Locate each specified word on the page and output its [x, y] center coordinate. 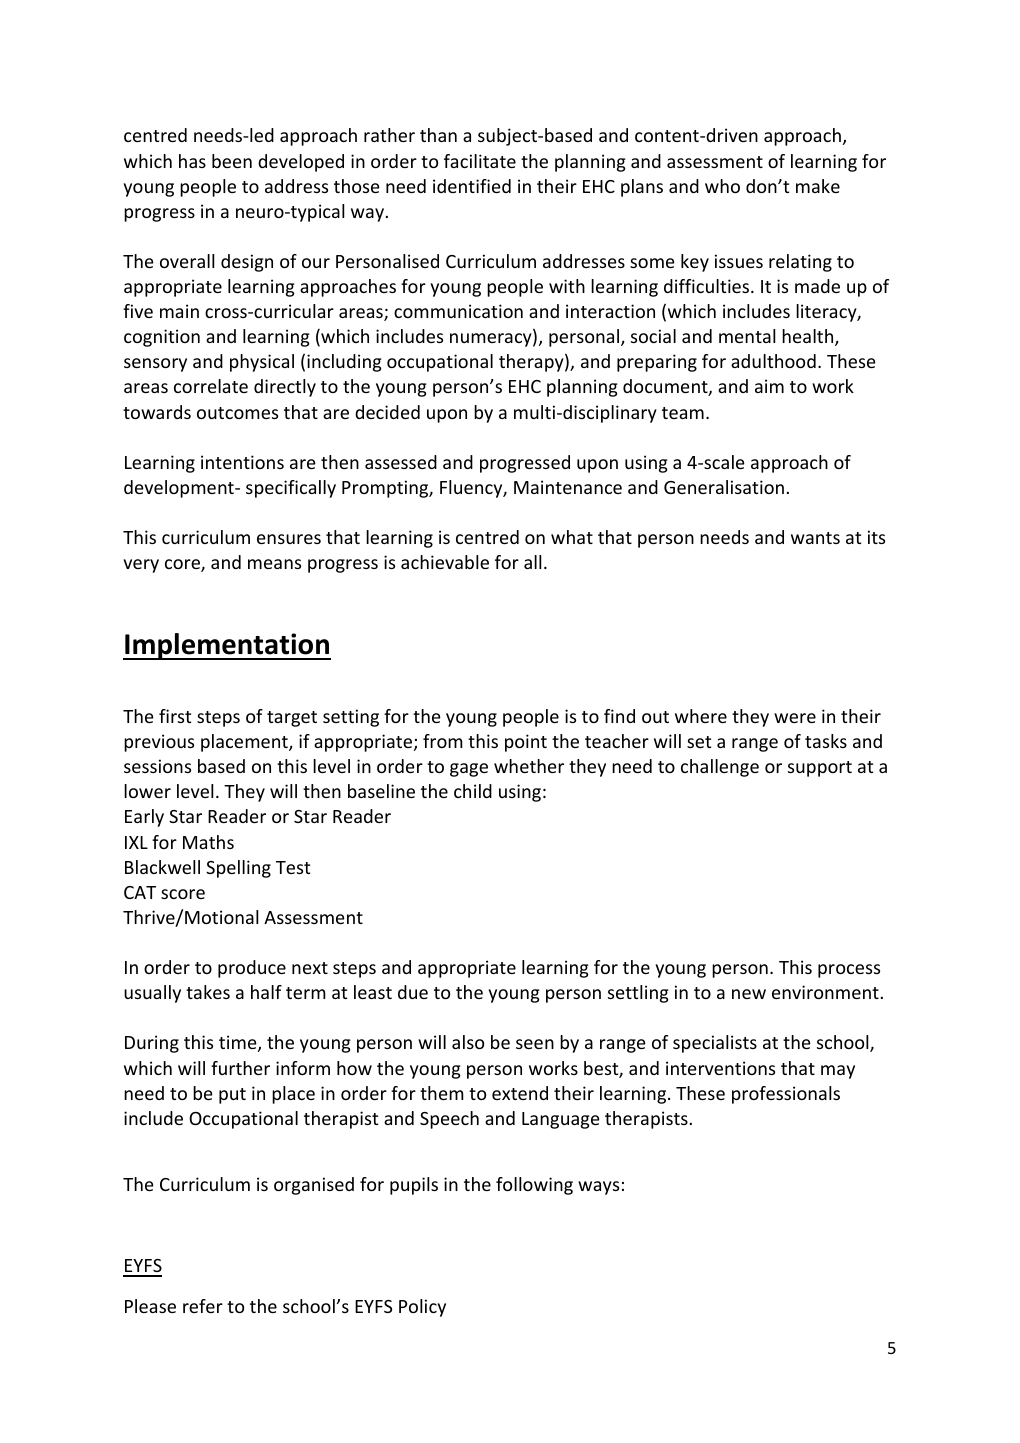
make [818, 186]
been [232, 161]
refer [203, 1306]
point [526, 743]
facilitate [480, 161]
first [175, 716]
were [795, 718]
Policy [422, 1308]
